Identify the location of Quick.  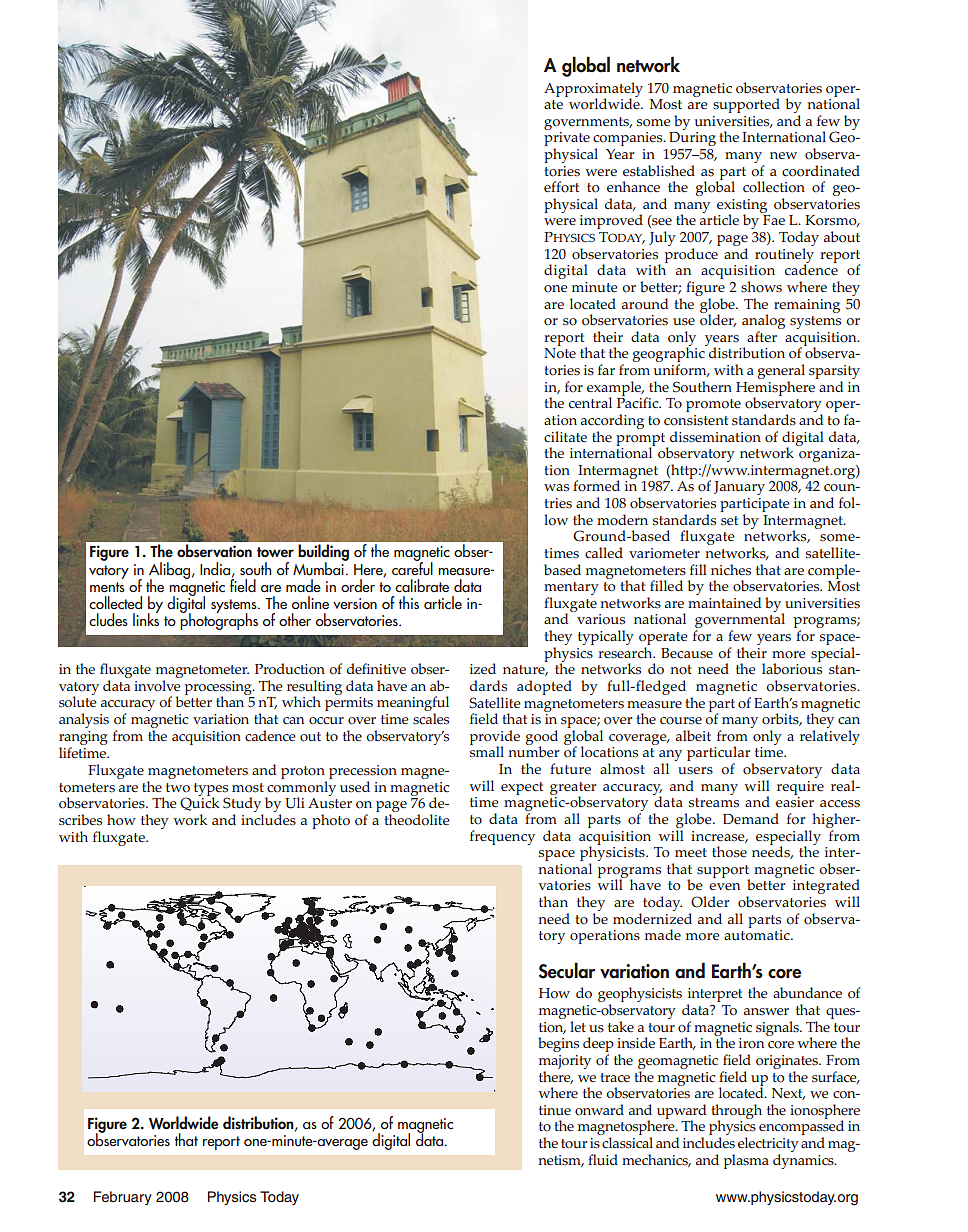
(199, 803).
